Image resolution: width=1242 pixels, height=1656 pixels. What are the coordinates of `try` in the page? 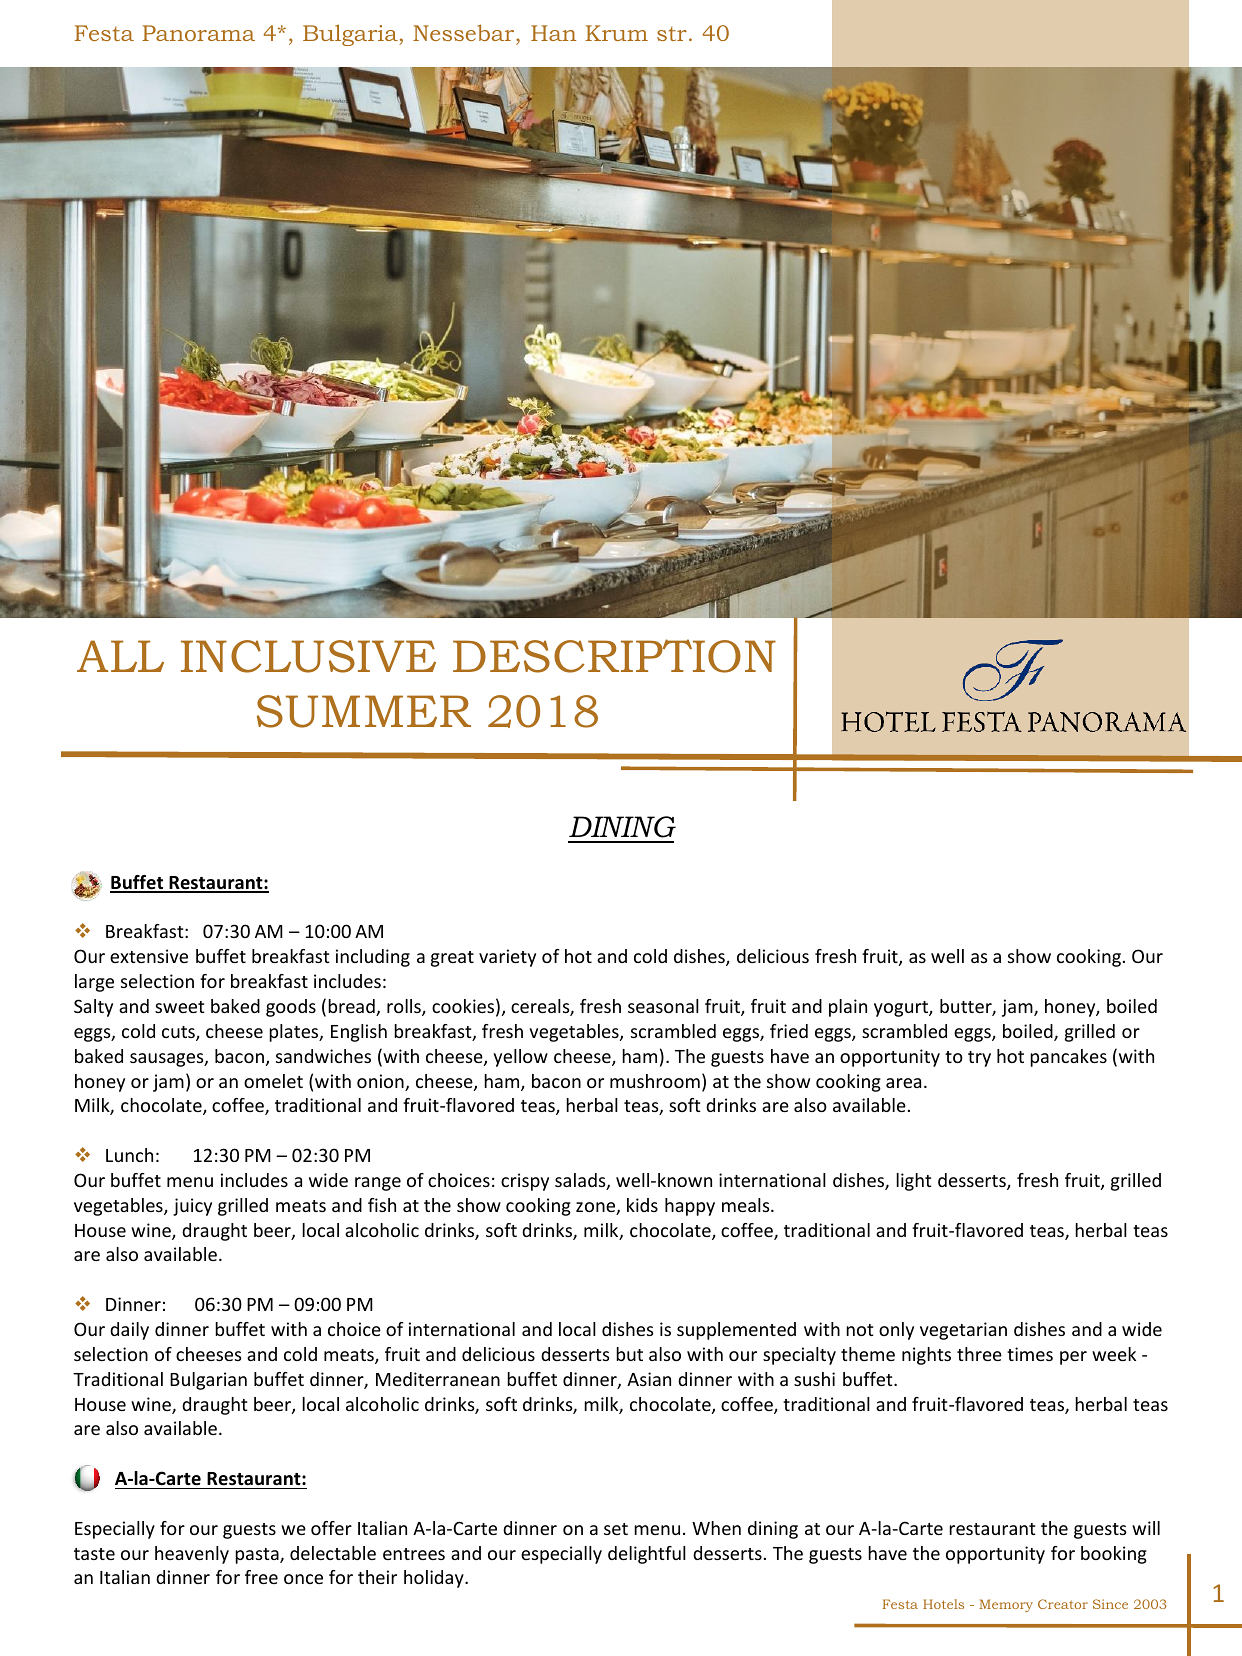 It's located at (979, 1059).
